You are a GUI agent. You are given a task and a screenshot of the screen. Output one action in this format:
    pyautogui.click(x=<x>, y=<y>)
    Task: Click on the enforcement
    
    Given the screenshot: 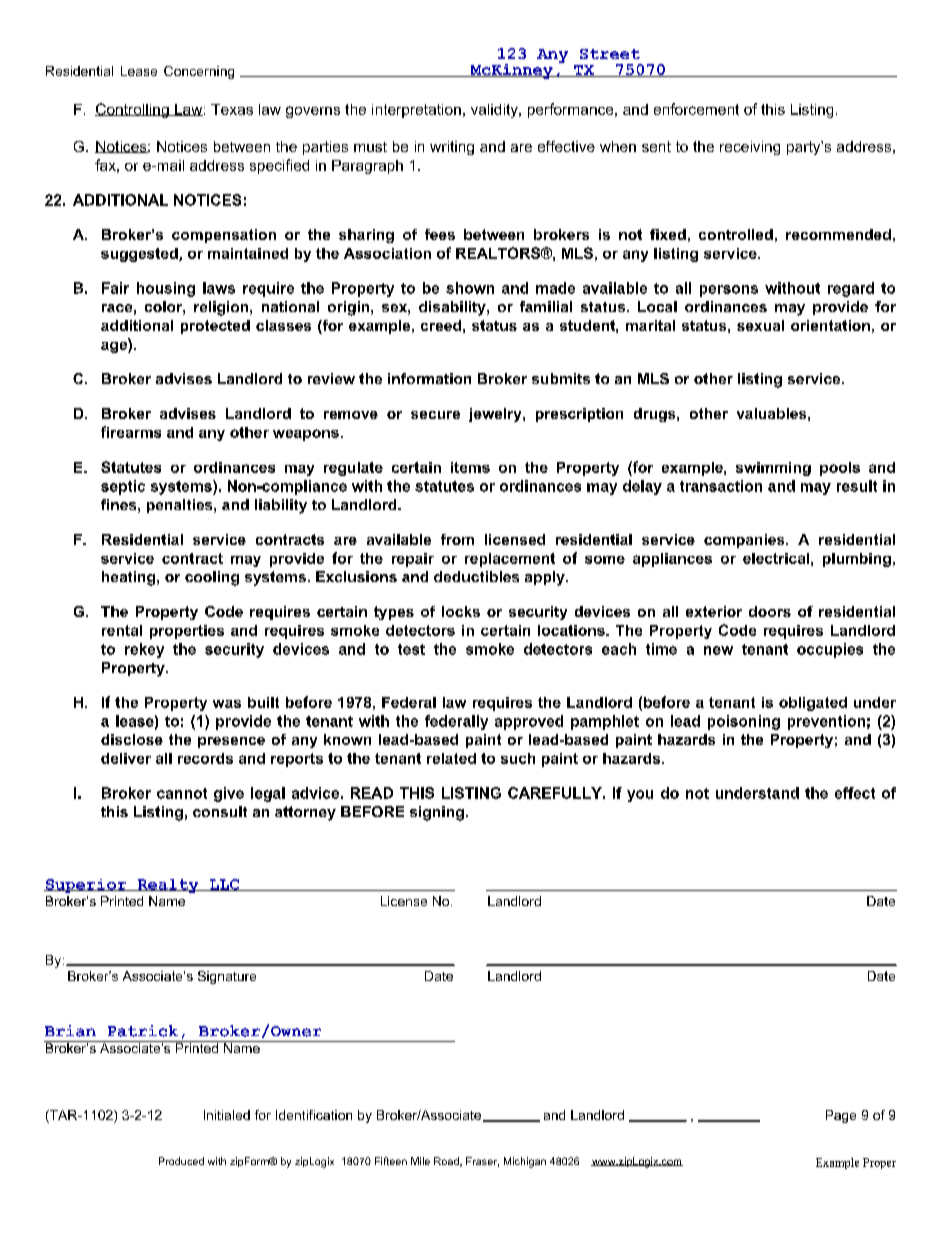 What is the action you would take?
    pyautogui.click(x=696, y=109)
